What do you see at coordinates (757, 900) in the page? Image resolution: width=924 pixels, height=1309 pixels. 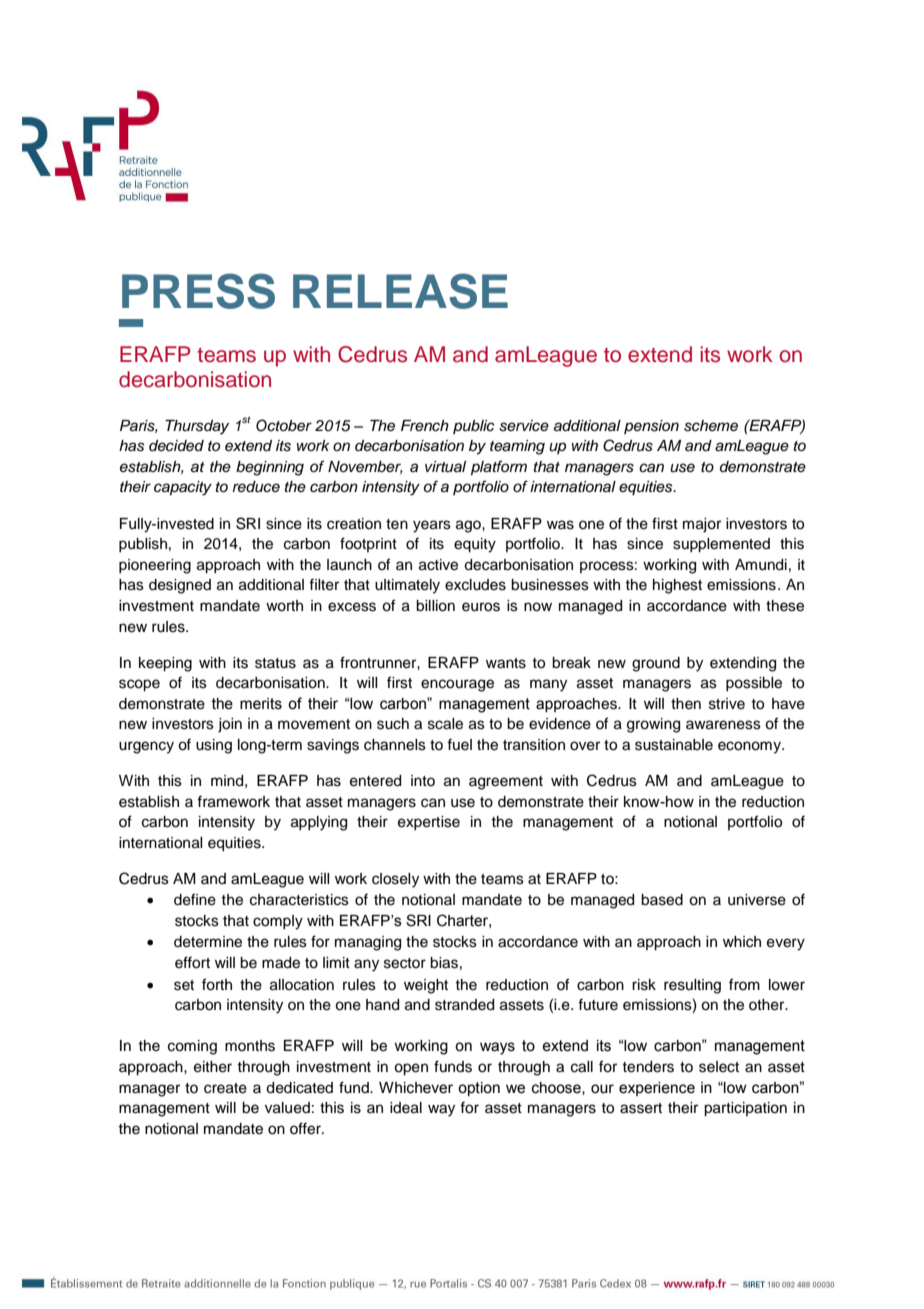 I see `universe` at bounding box center [757, 900].
